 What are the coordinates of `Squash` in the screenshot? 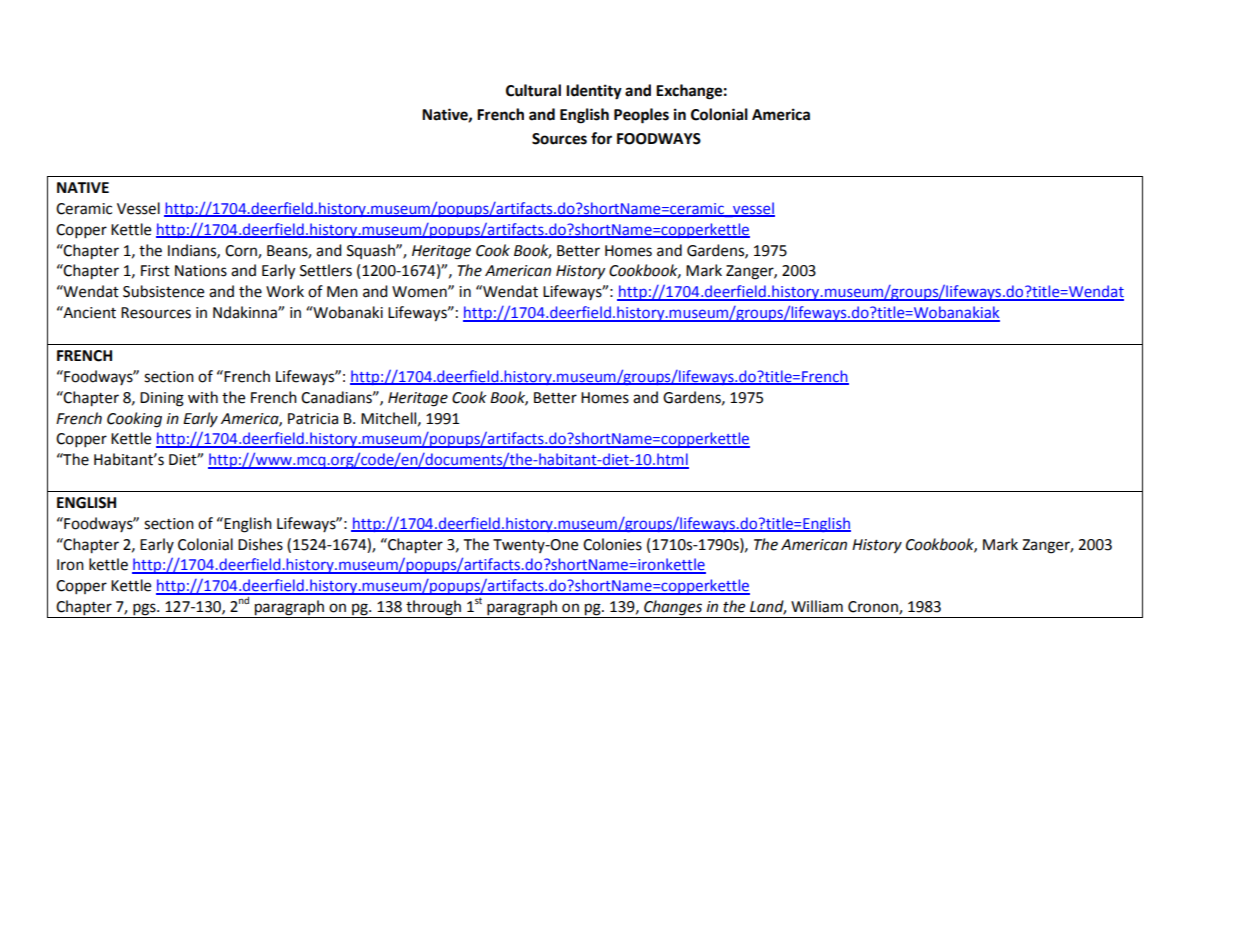 It's located at (372, 251).
